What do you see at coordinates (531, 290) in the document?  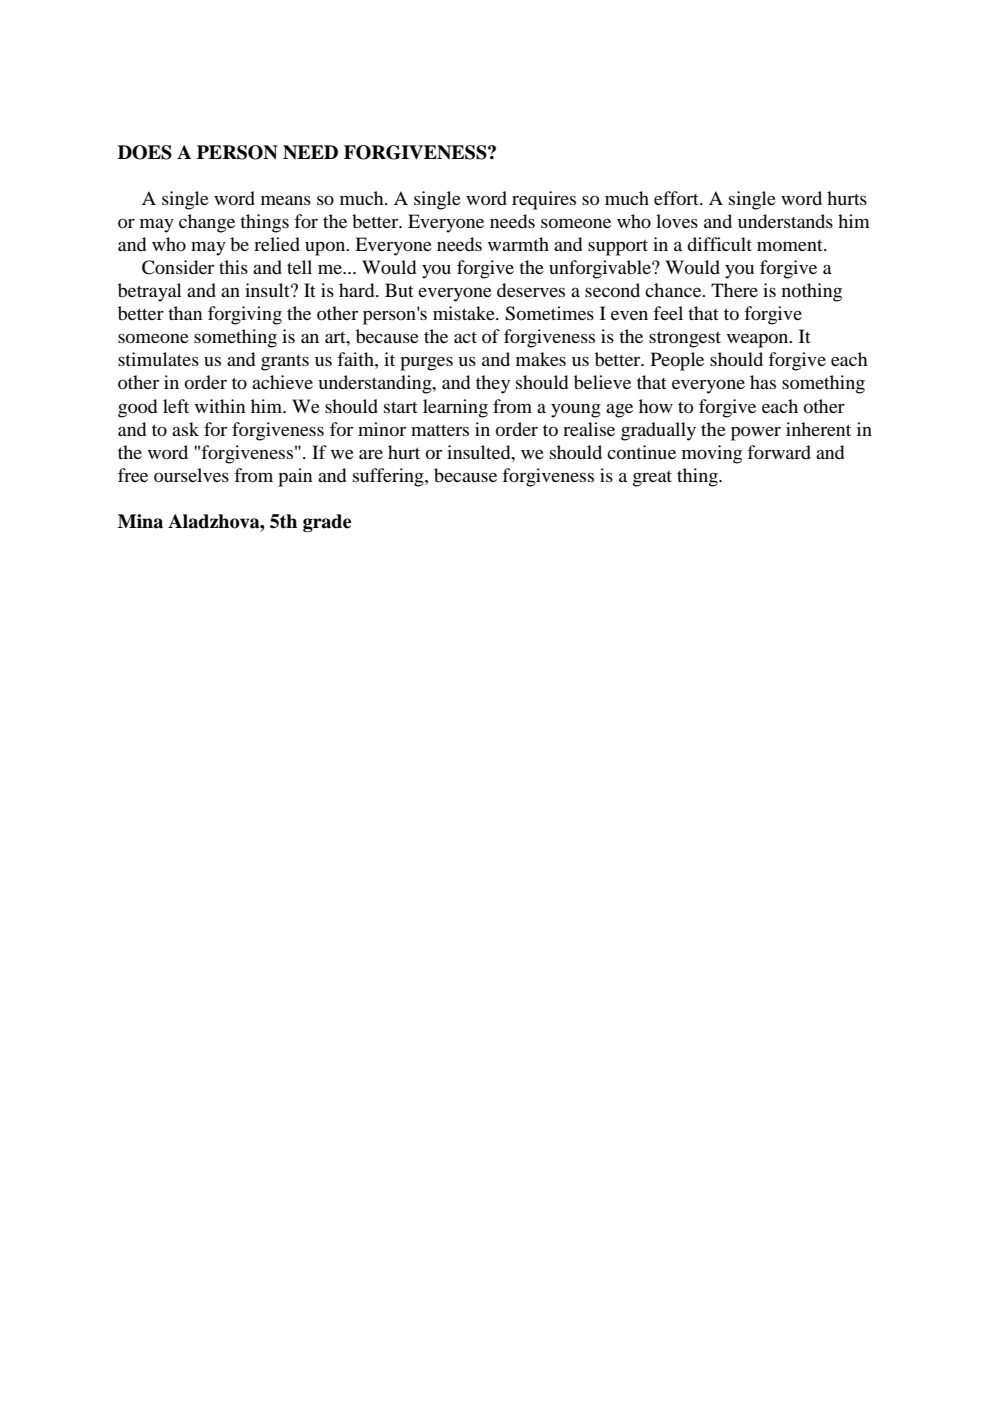 I see `deserves` at bounding box center [531, 290].
